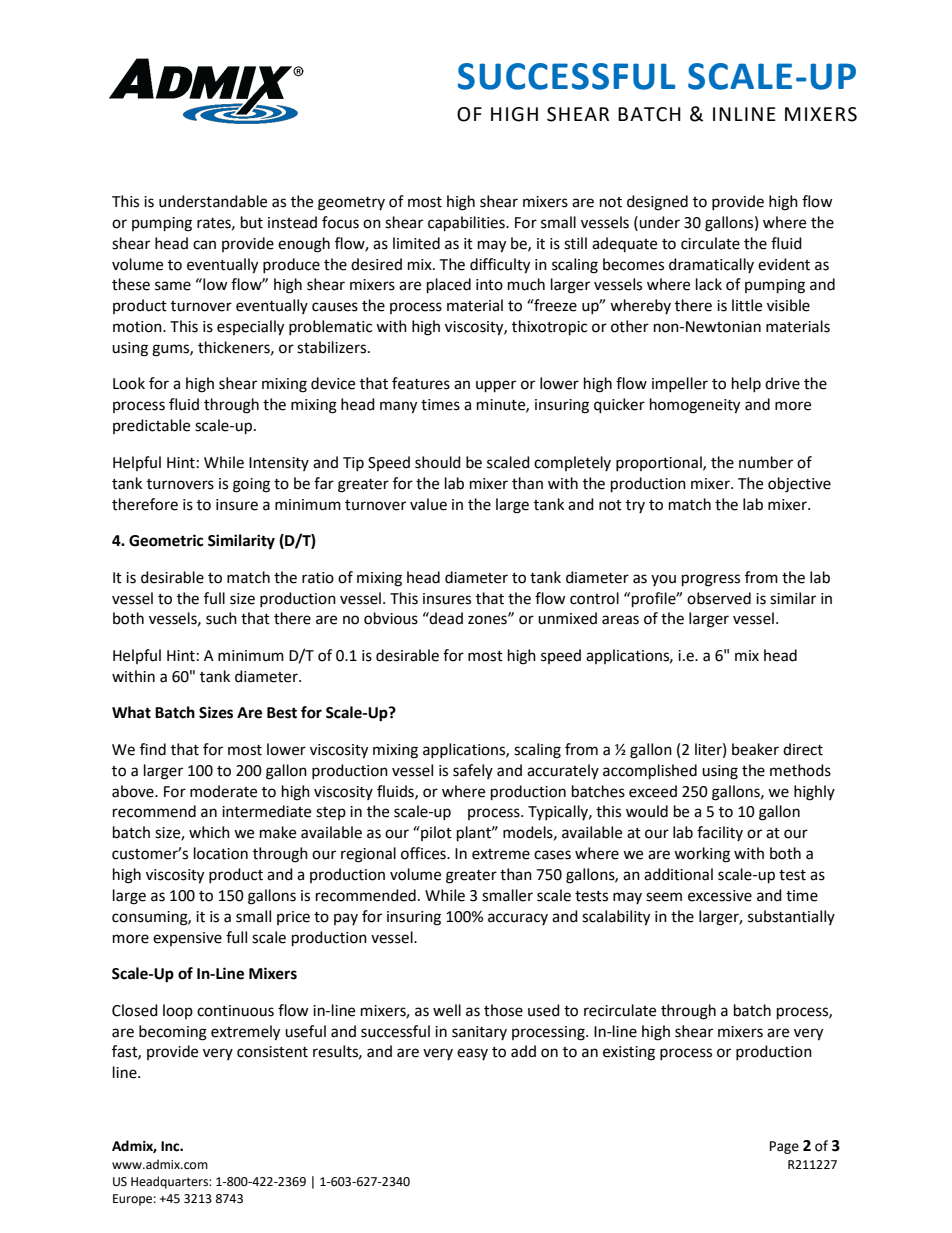 The height and width of the document is (1233, 952). I want to click on dramatically, so click(711, 265).
